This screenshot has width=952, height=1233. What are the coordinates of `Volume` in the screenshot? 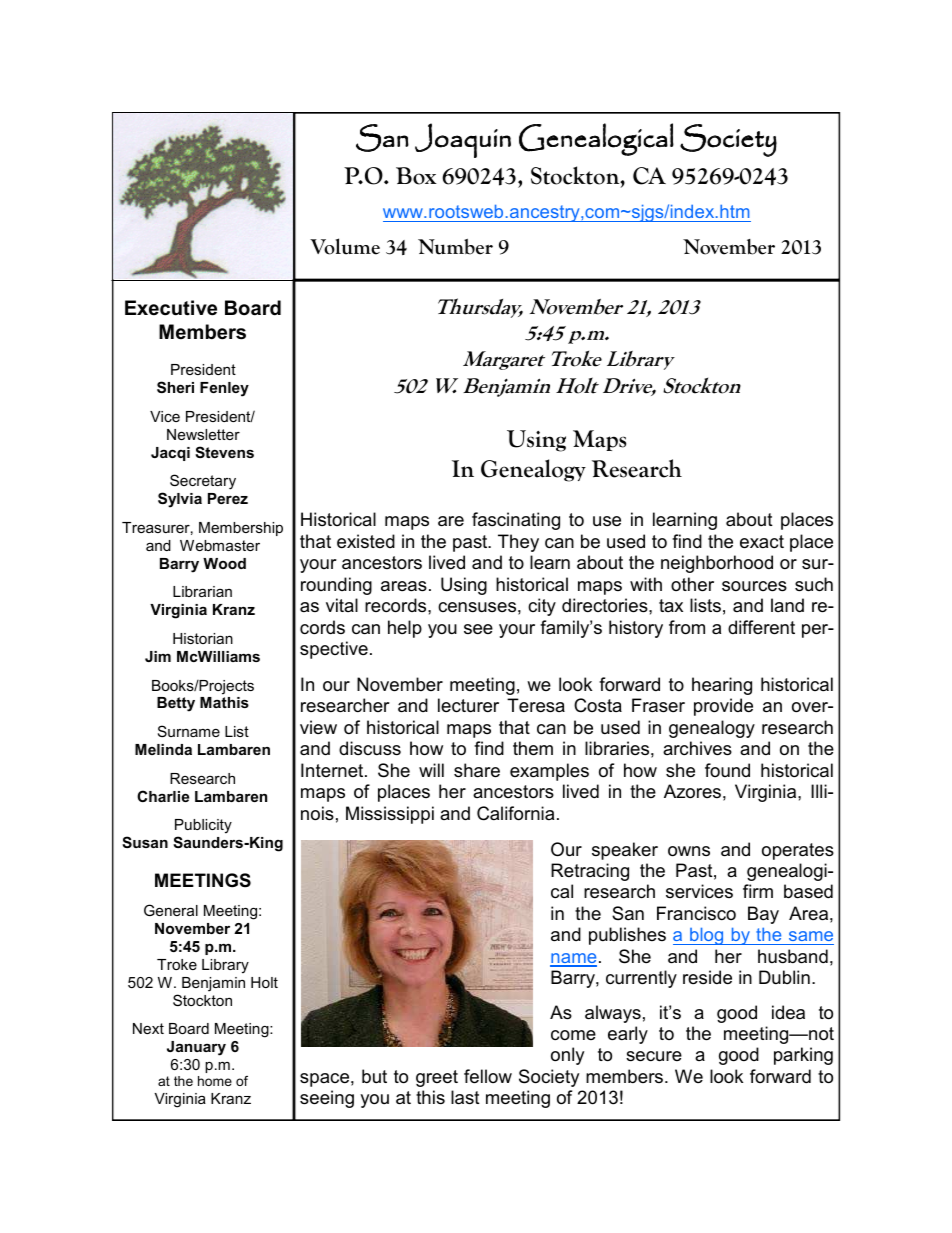 It's located at (345, 246).
